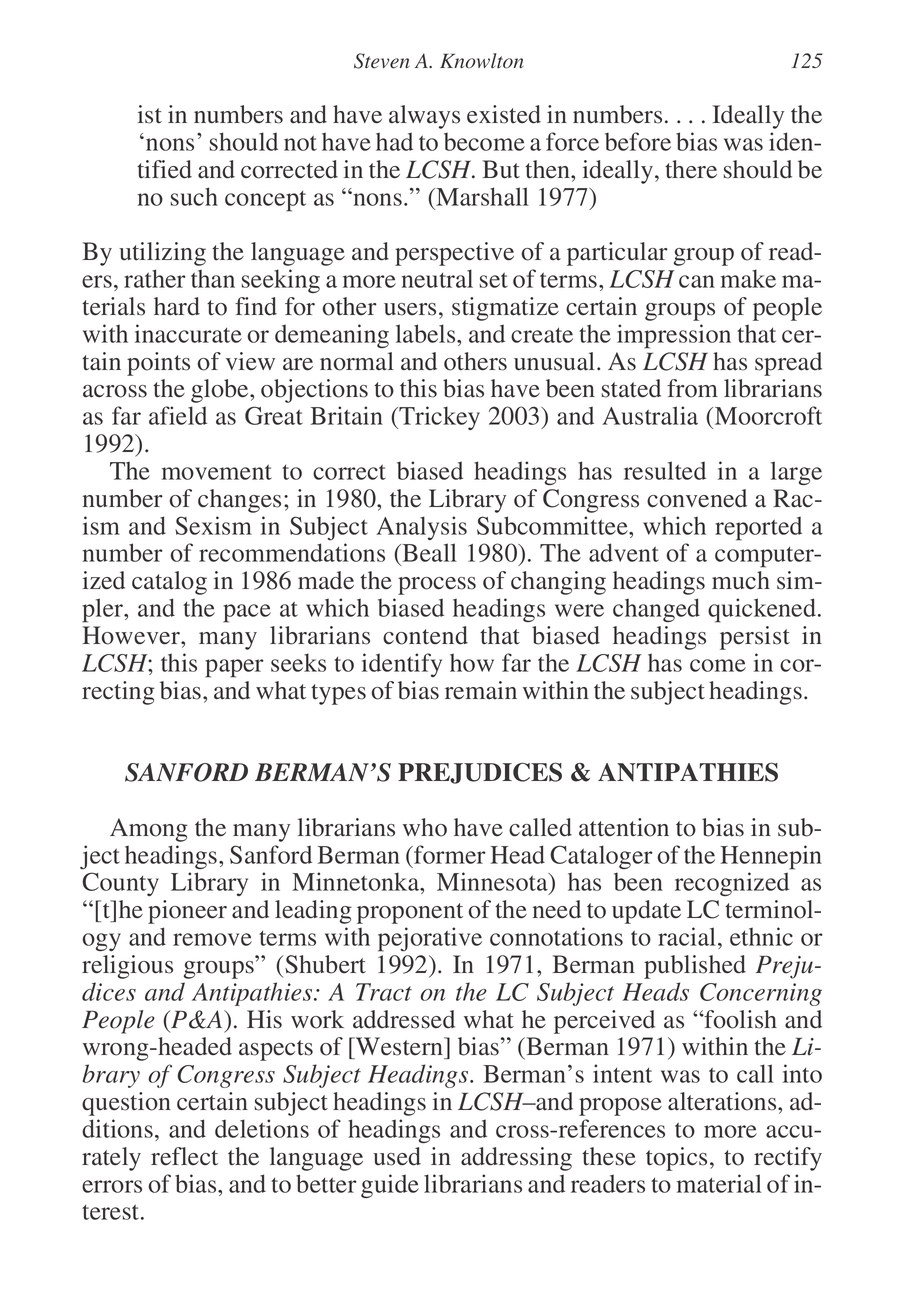  I want to click on such, so click(194, 196).
